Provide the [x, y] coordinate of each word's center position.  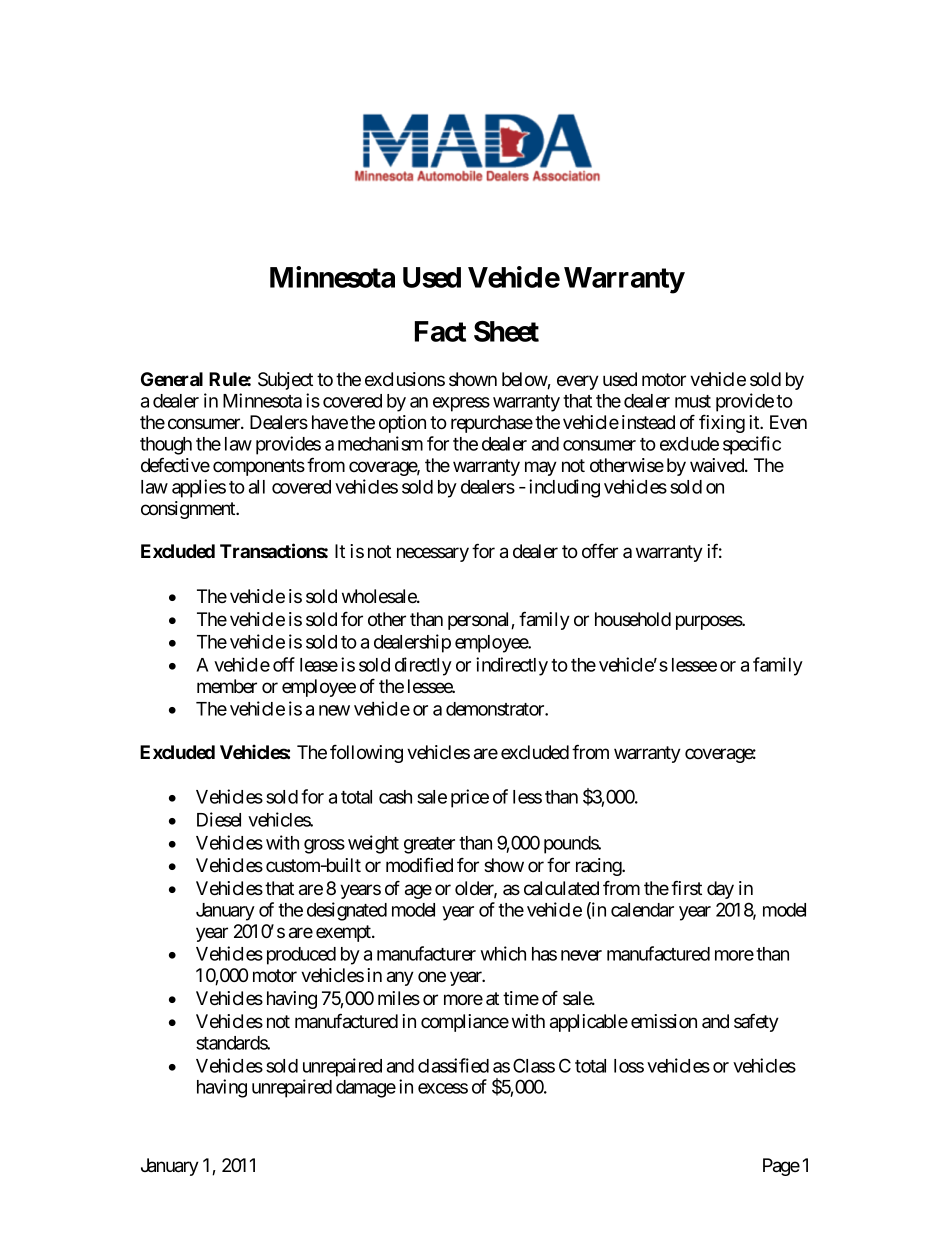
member [227, 686]
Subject [285, 381]
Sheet [506, 331]
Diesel [219, 819]
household [633, 619]
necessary [433, 554]
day [720, 890]
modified [419, 864]
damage [366, 1089]
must [693, 401]
